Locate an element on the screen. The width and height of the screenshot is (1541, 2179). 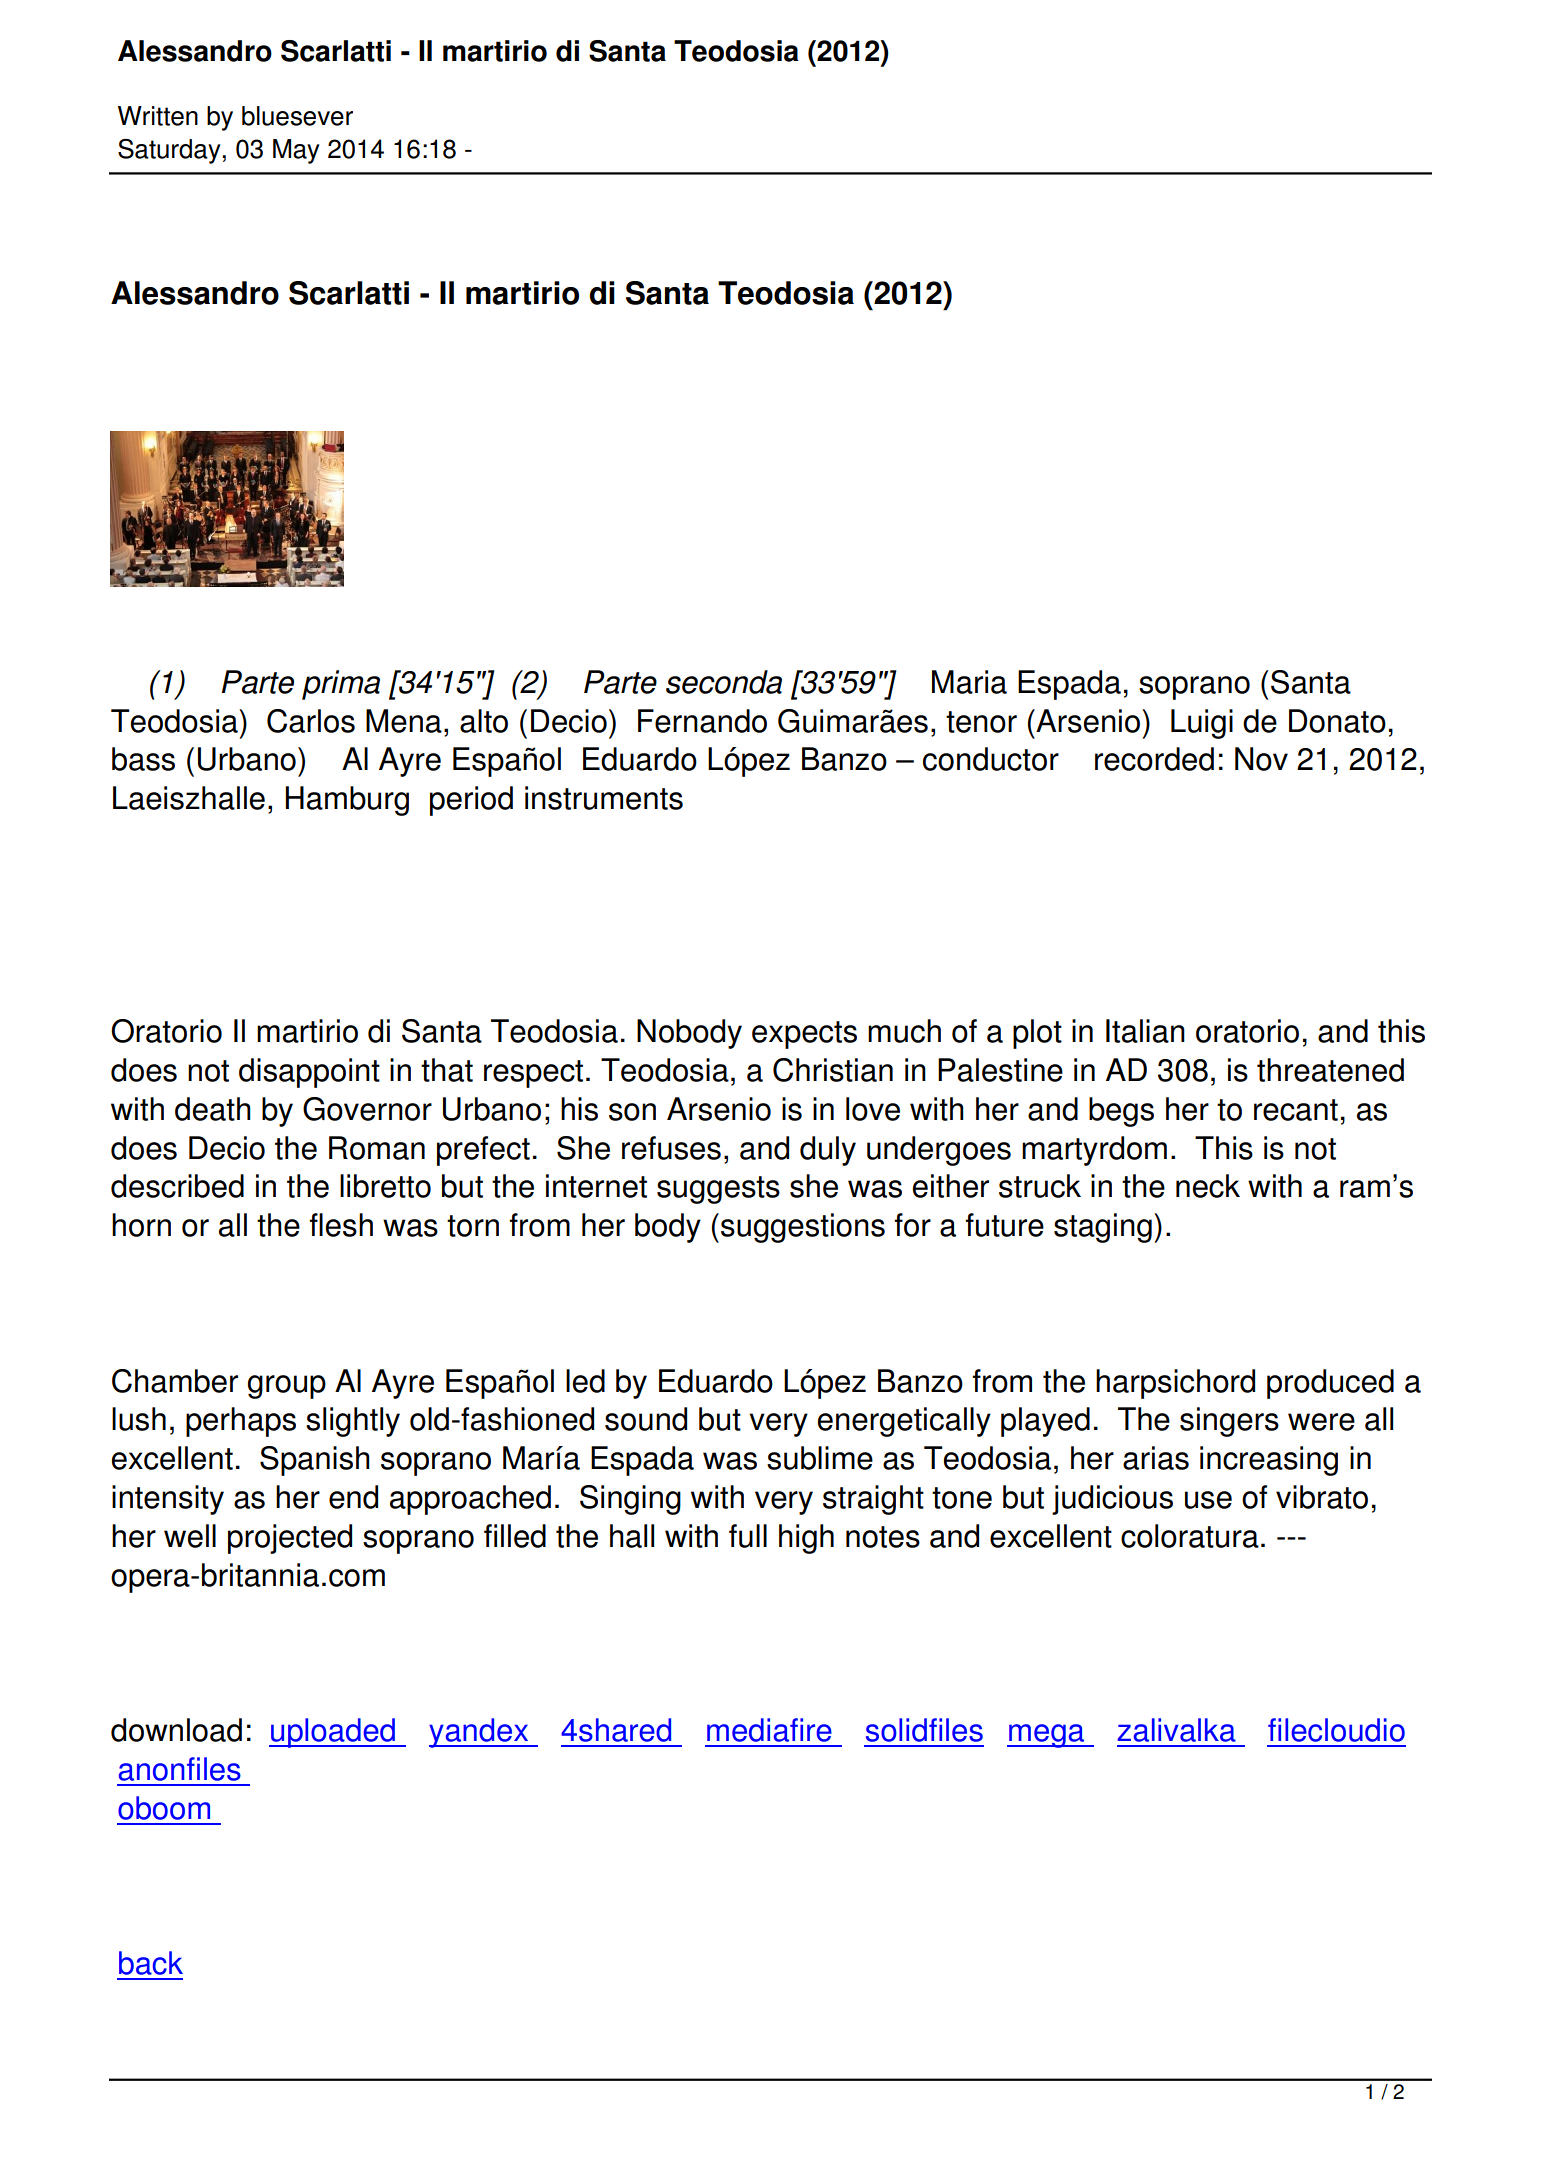
May is located at coordinates (296, 151).
